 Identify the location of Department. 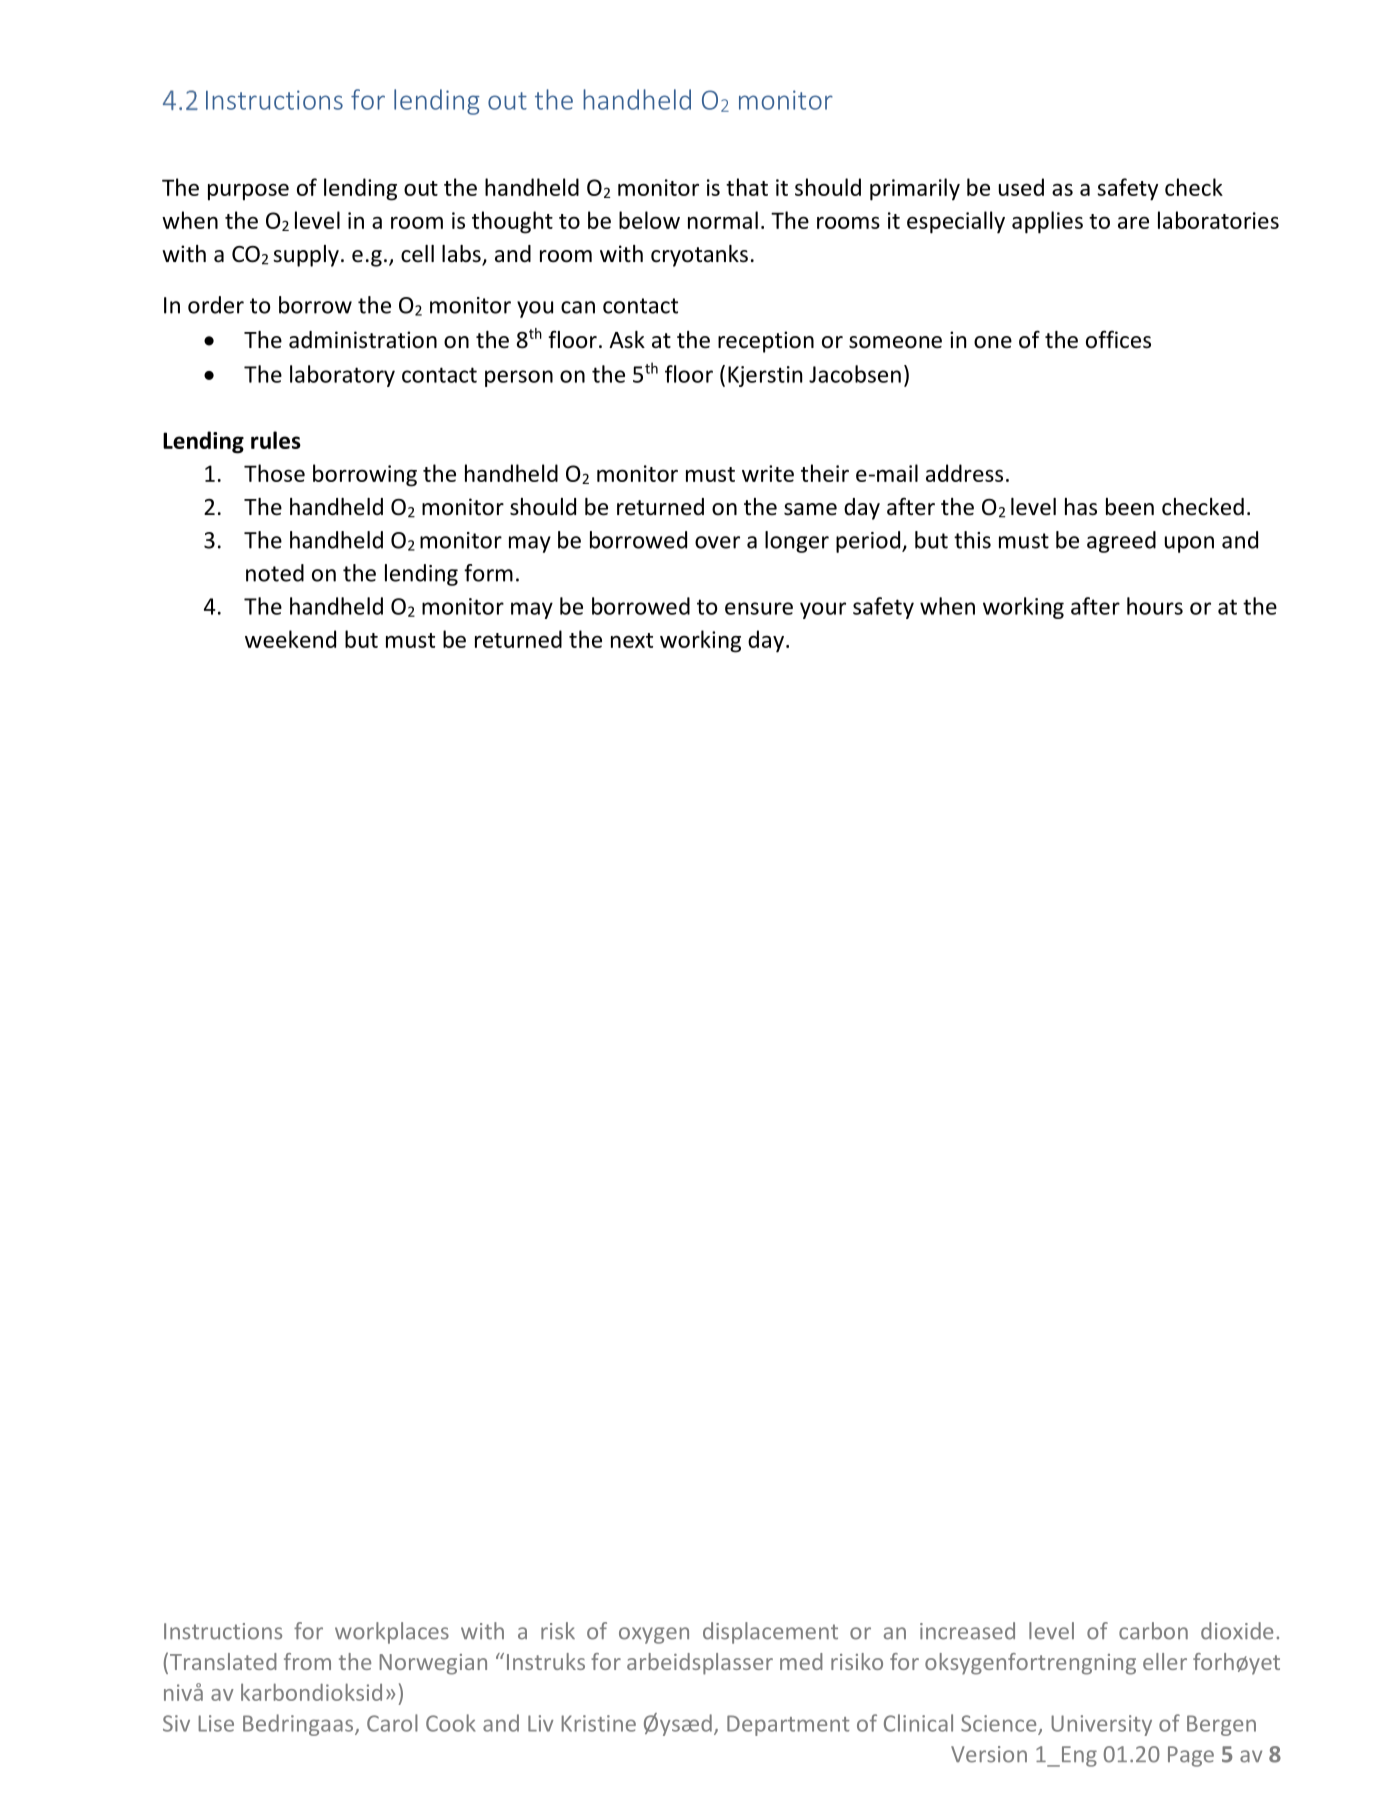
(788, 1725).
